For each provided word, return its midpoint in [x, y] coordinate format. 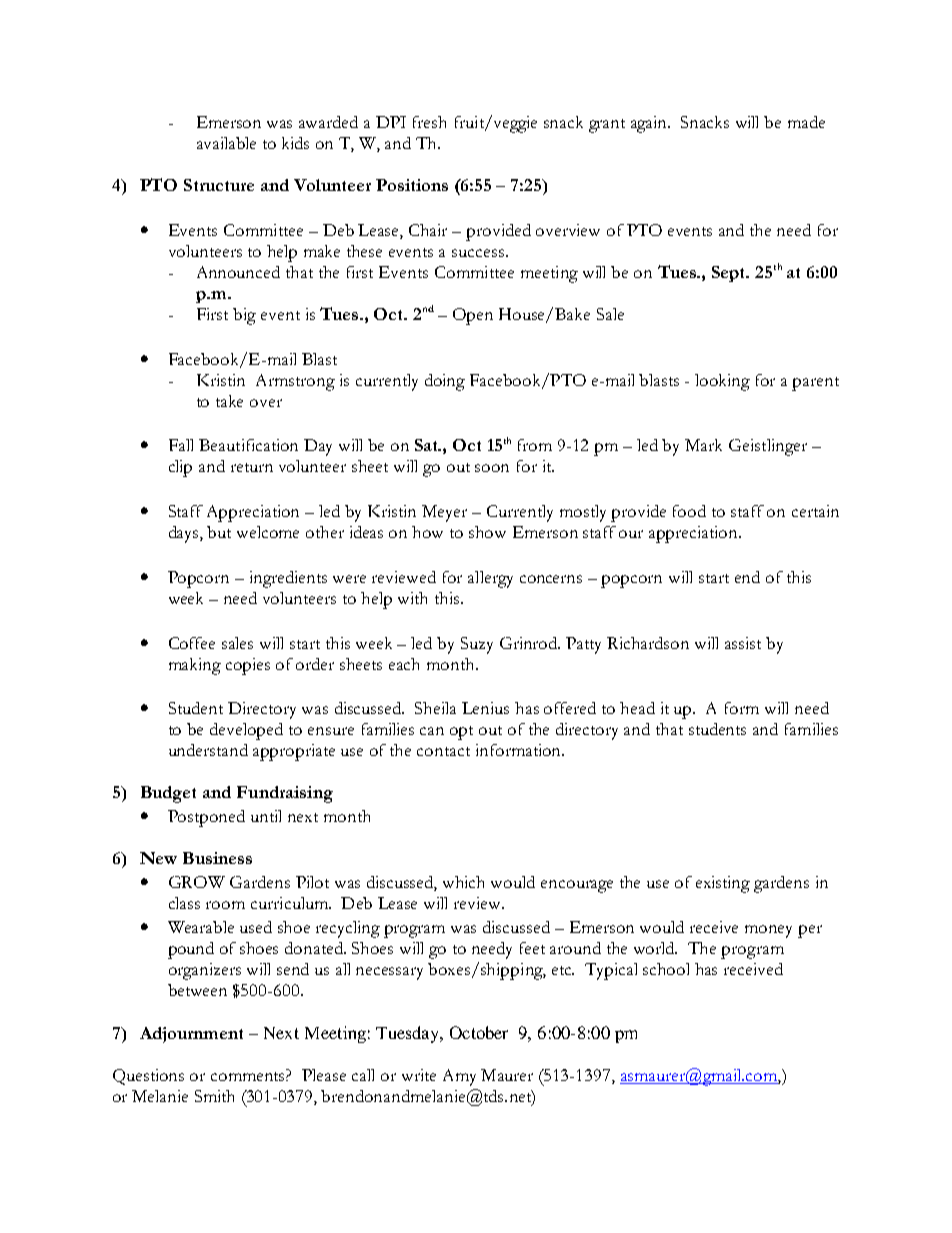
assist [743, 643]
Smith [214, 1096]
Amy [459, 1077]
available [226, 143]
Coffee [192, 643]
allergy [490, 579]
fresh [429, 122]
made [806, 122]
